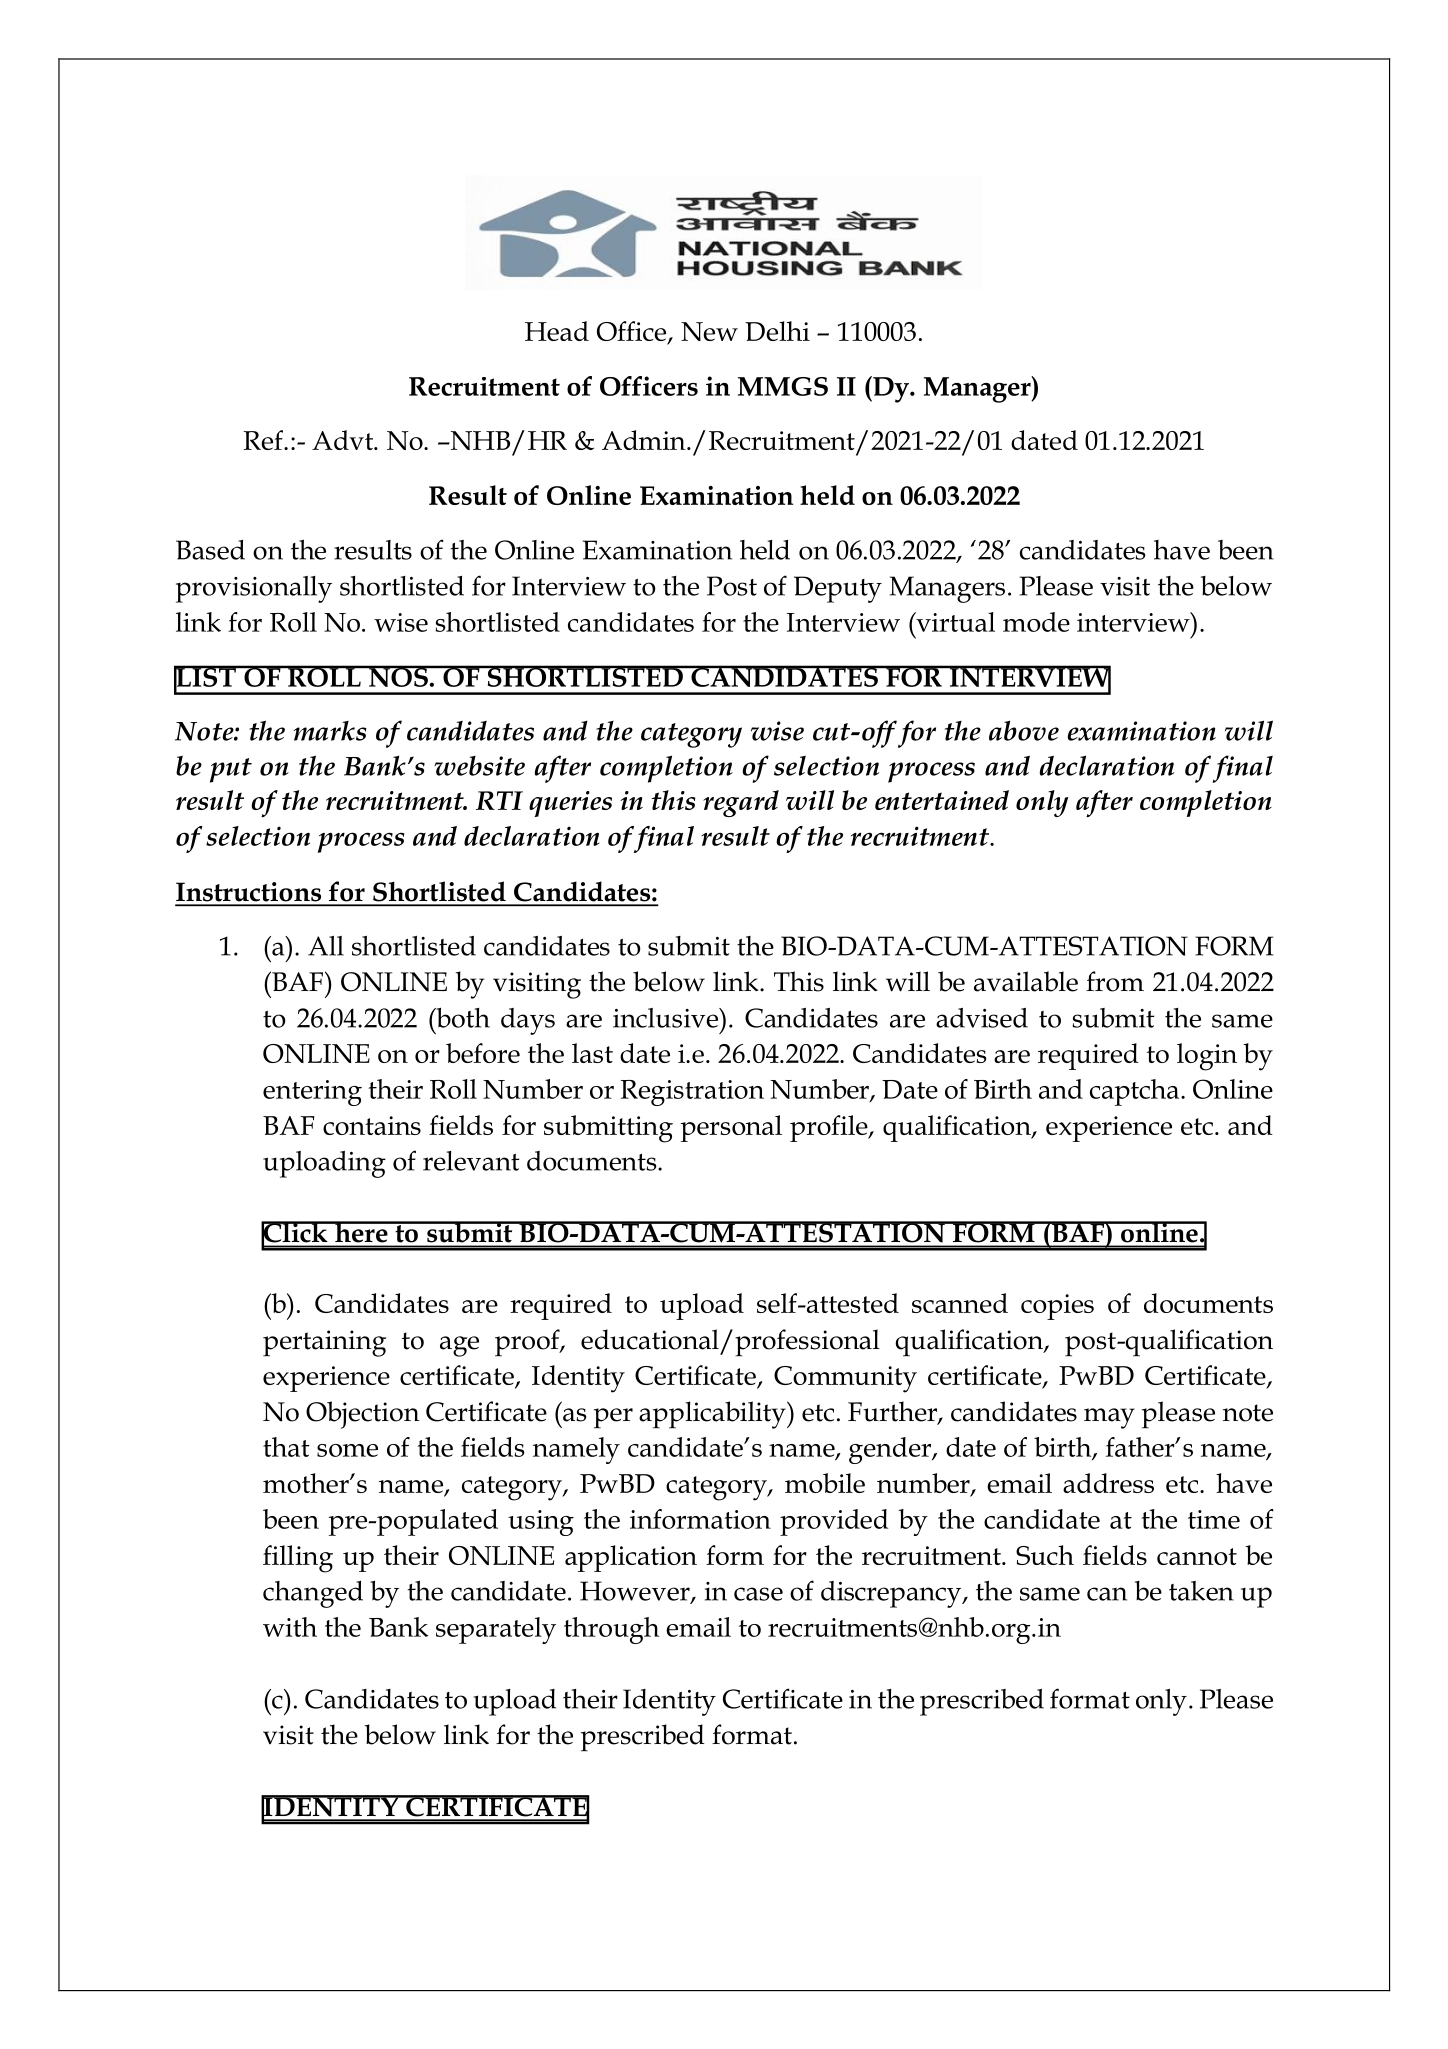  I want to click on Head, so click(557, 331).
